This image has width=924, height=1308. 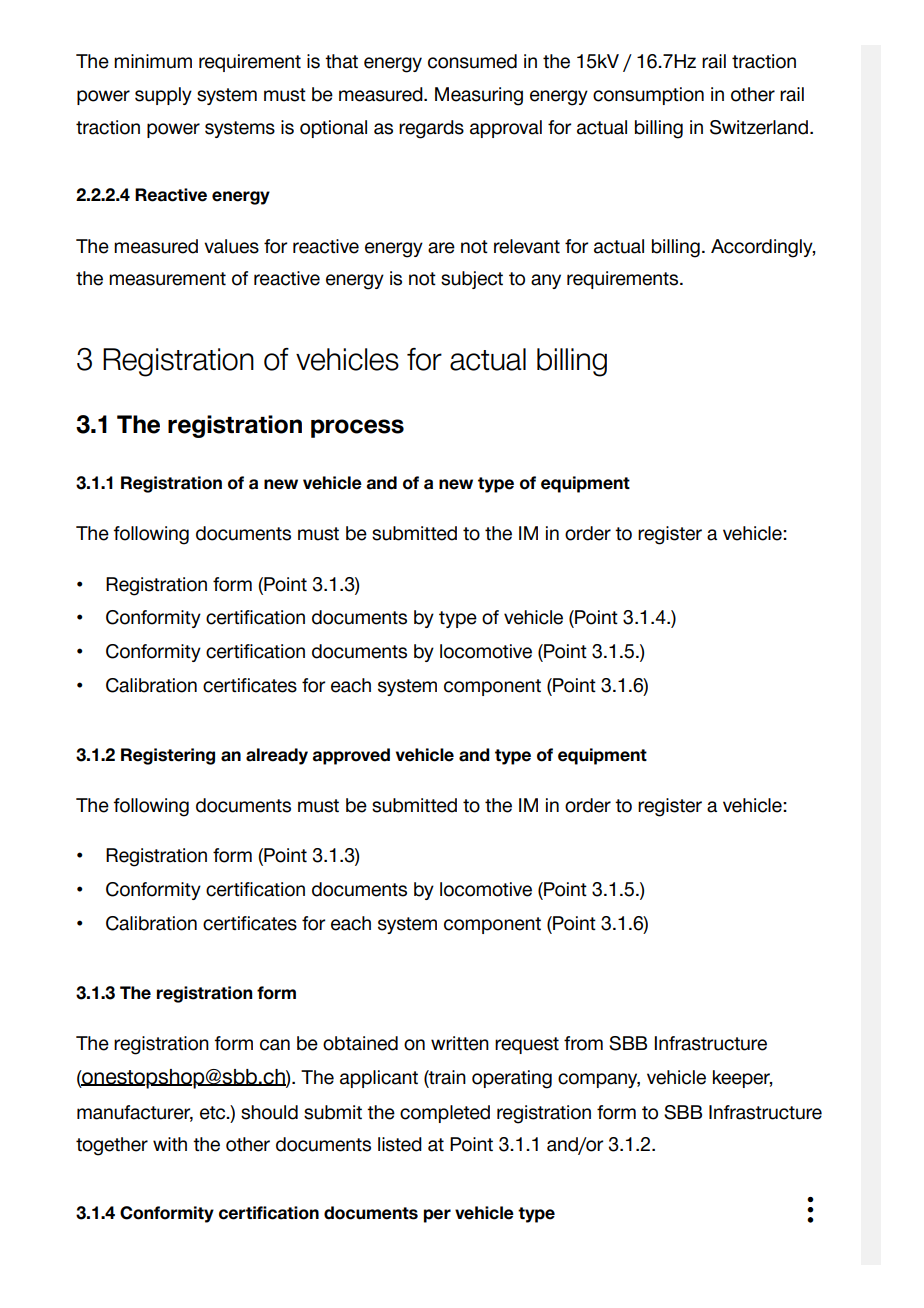 What do you see at coordinates (163, 96) in the image?
I see `supply` at bounding box center [163, 96].
